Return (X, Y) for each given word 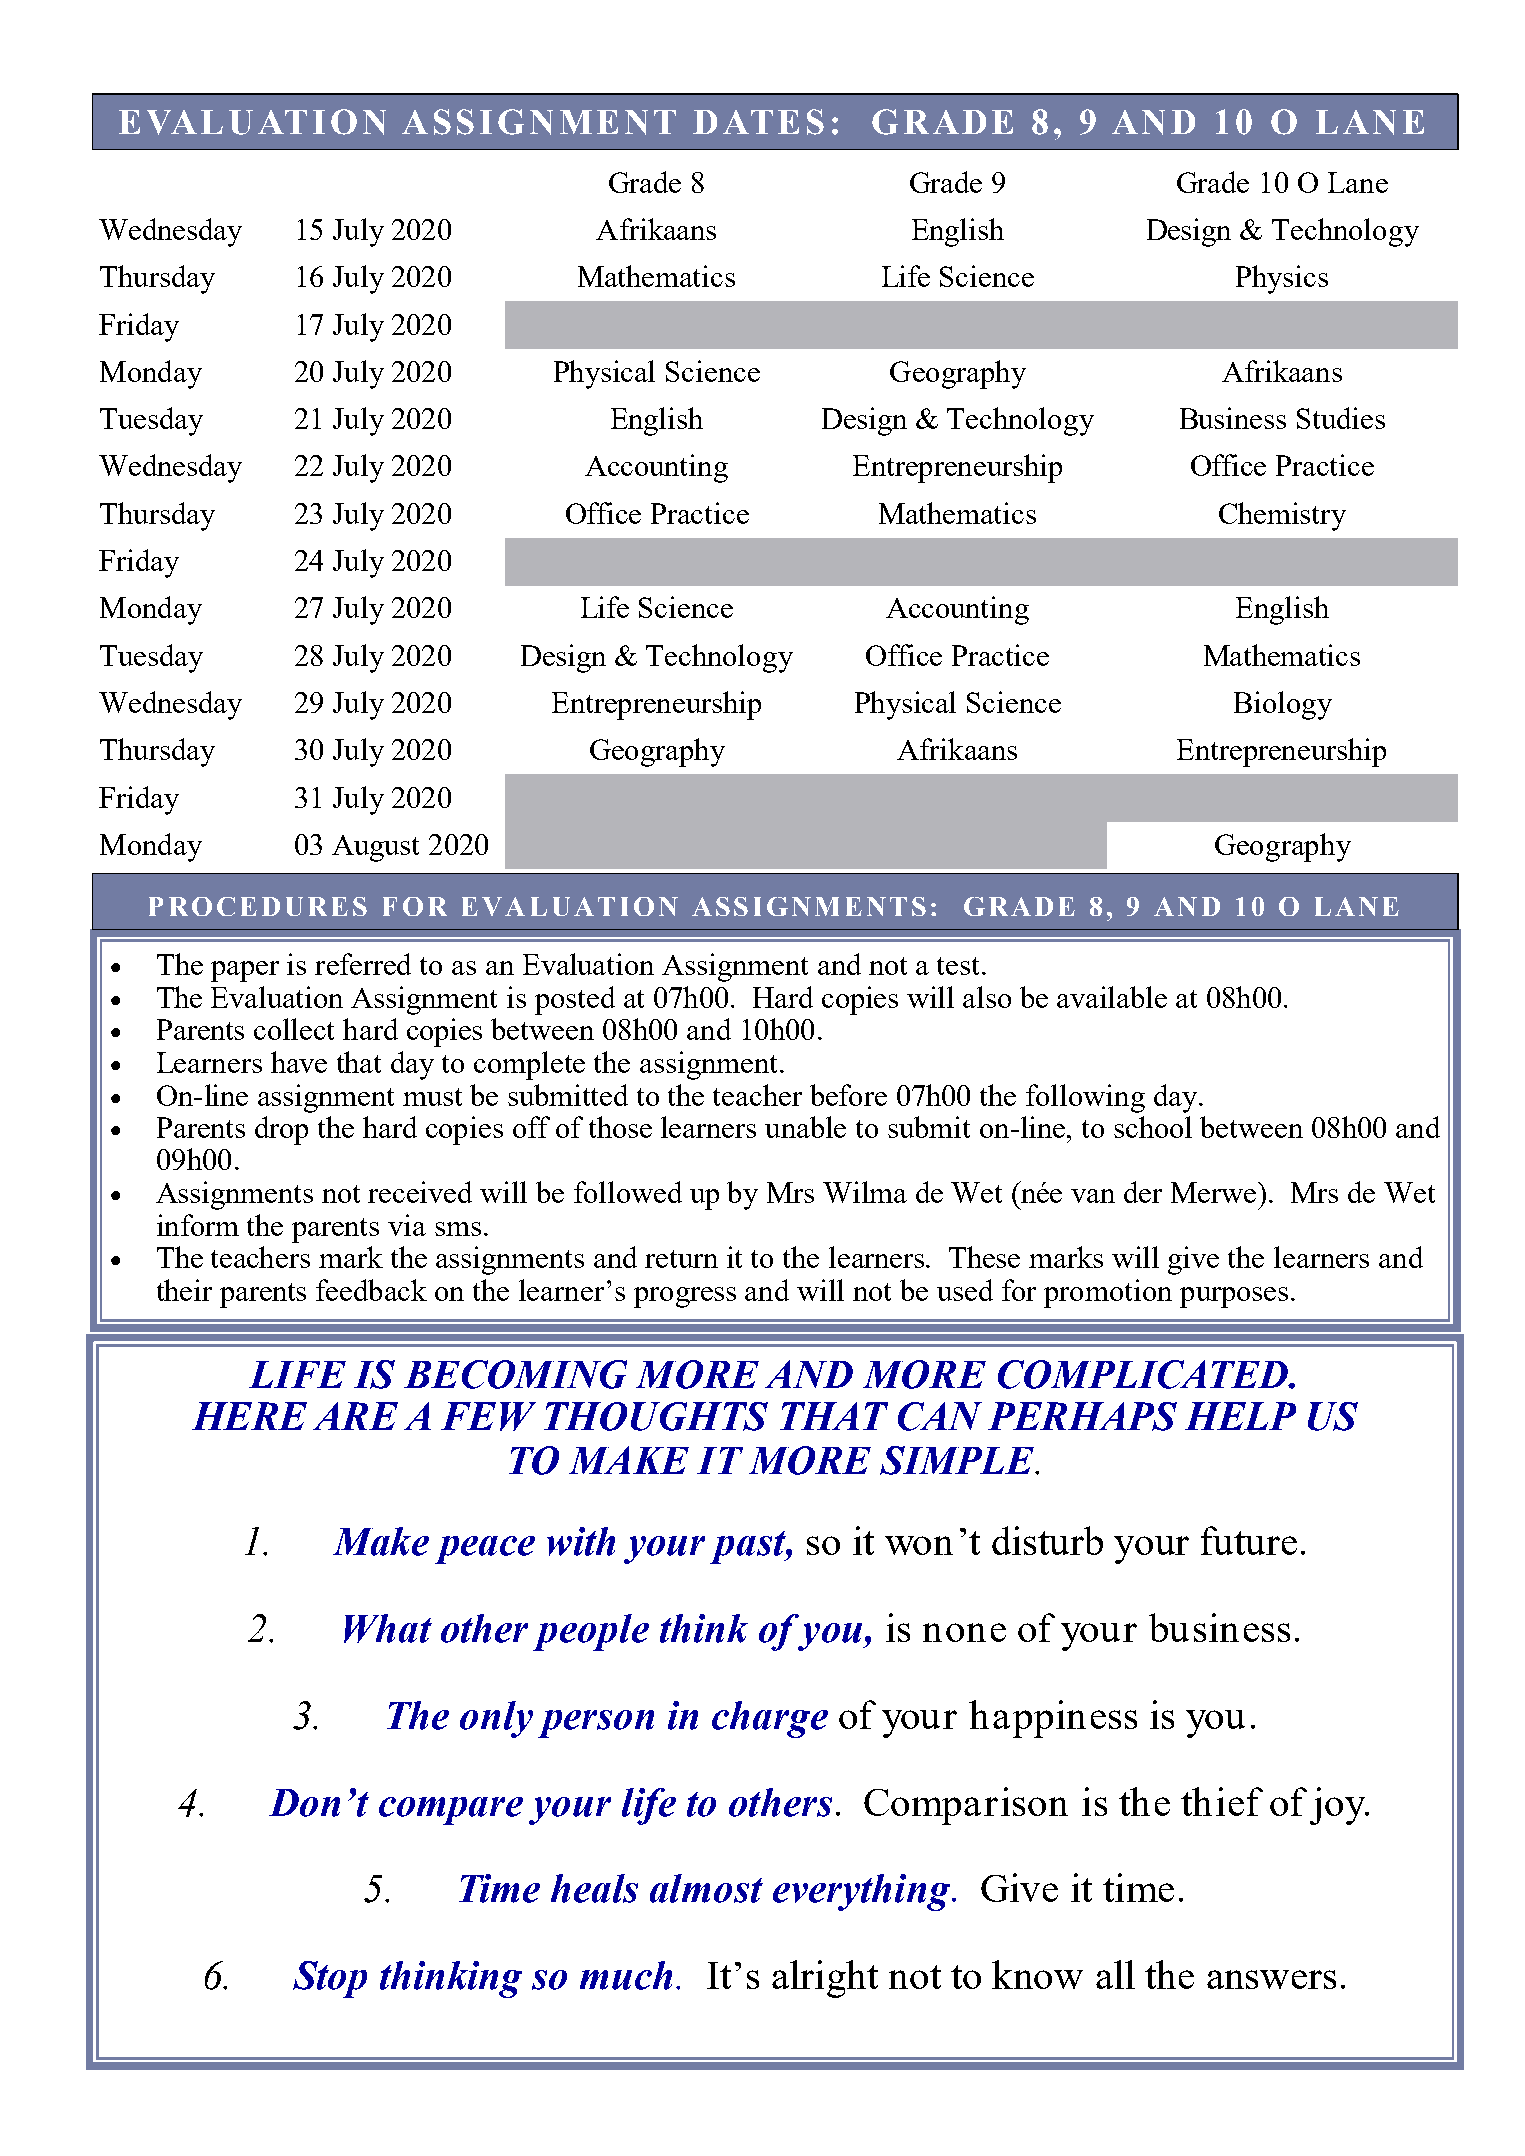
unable (805, 1127)
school (1153, 1127)
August (375, 848)
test (960, 966)
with (581, 1541)
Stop (330, 1979)
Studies (1341, 418)
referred (363, 964)
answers (1271, 1979)
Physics (1282, 279)
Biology (1283, 705)
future (1249, 1540)
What (388, 1628)
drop (281, 1130)
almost (706, 1888)
